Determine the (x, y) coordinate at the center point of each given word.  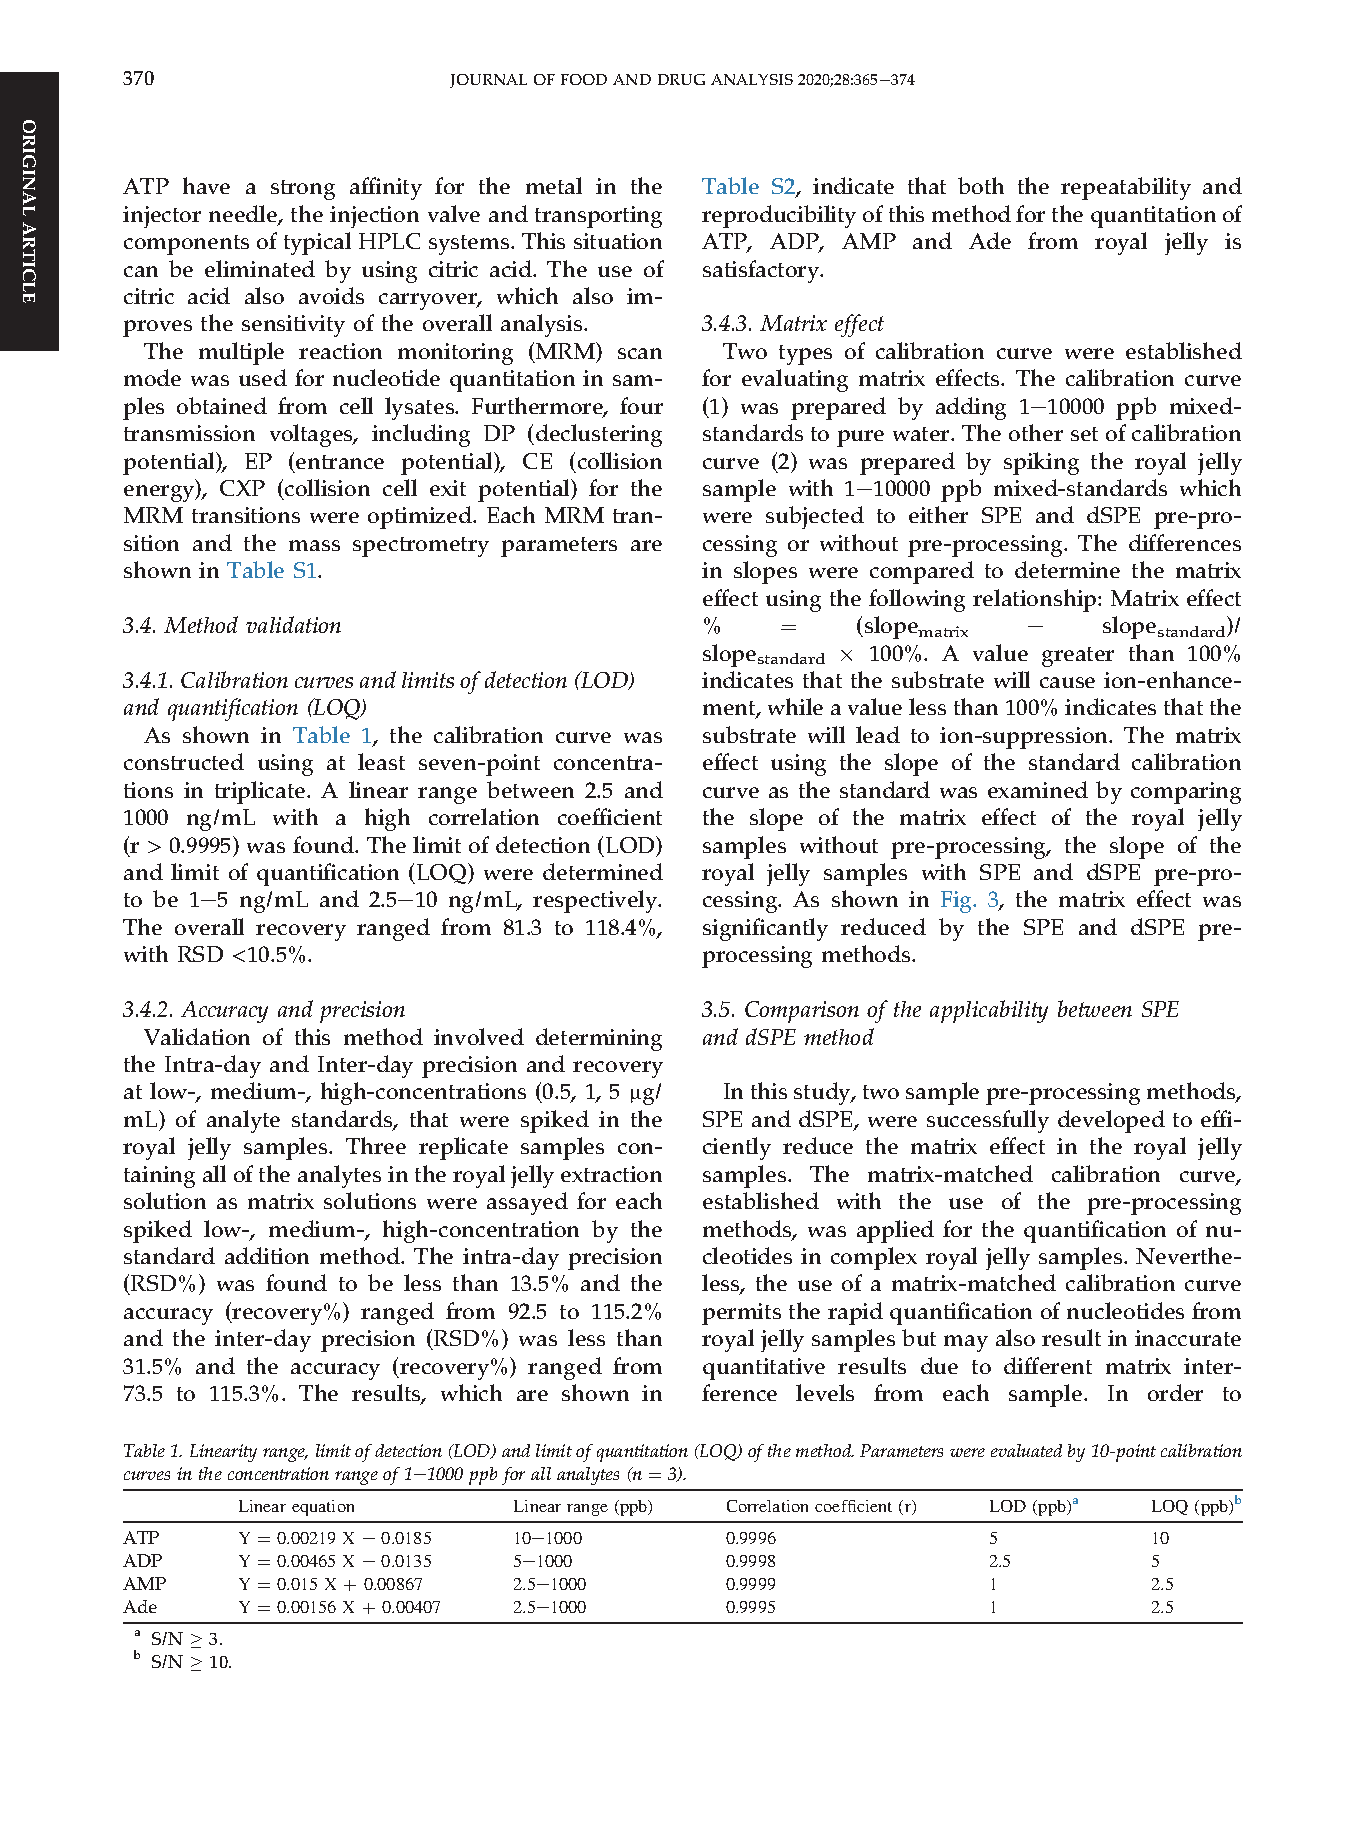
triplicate (261, 792)
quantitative (764, 1369)
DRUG (681, 79)
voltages (313, 435)
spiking (1041, 463)
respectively (596, 901)
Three (376, 1145)
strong (303, 190)
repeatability (1126, 188)
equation (323, 1508)
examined (1038, 789)
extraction (611, 1174)
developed (1111, 1121)
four (641, 405)
